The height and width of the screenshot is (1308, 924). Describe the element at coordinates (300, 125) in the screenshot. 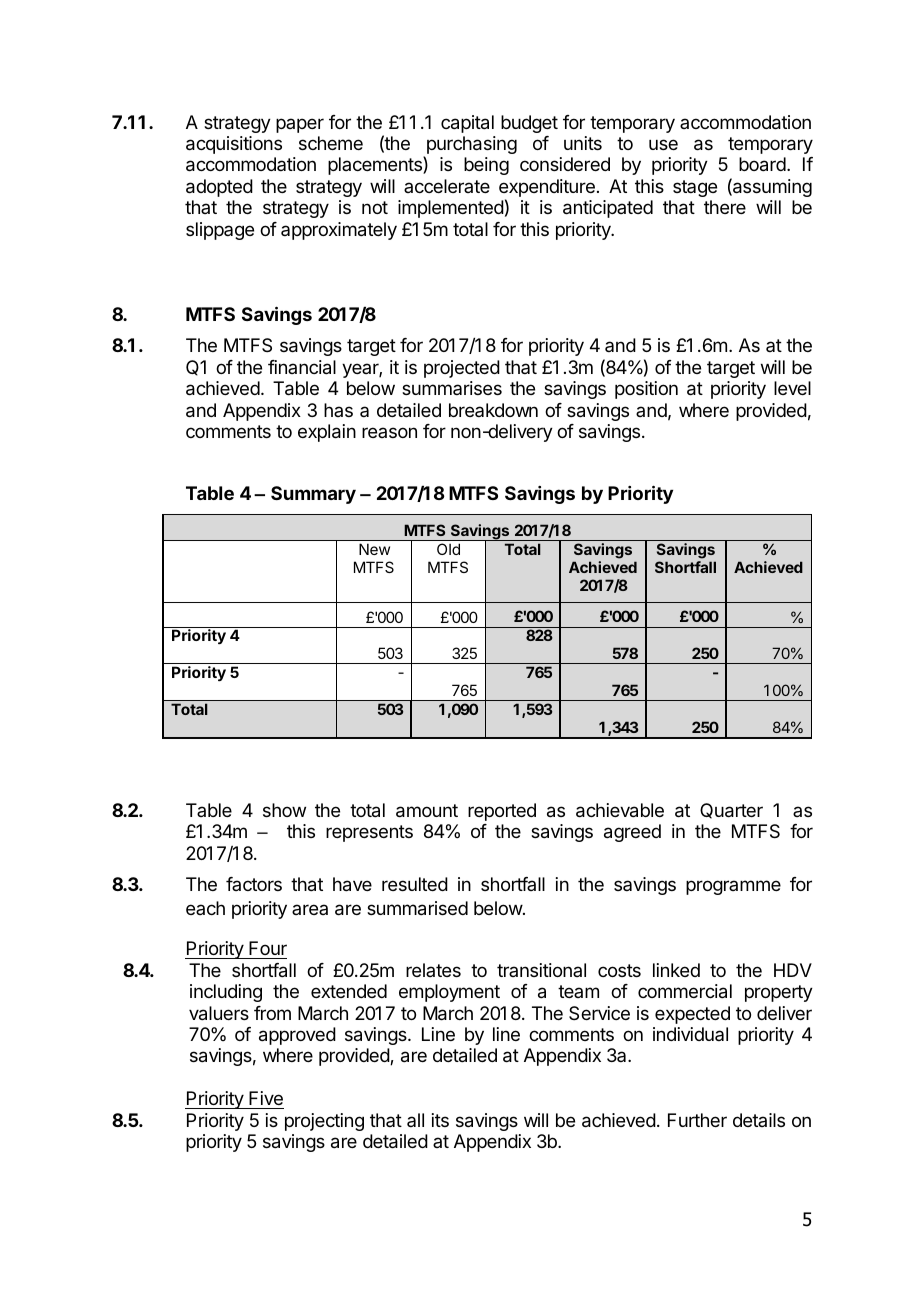

I see `paper` at that location.
